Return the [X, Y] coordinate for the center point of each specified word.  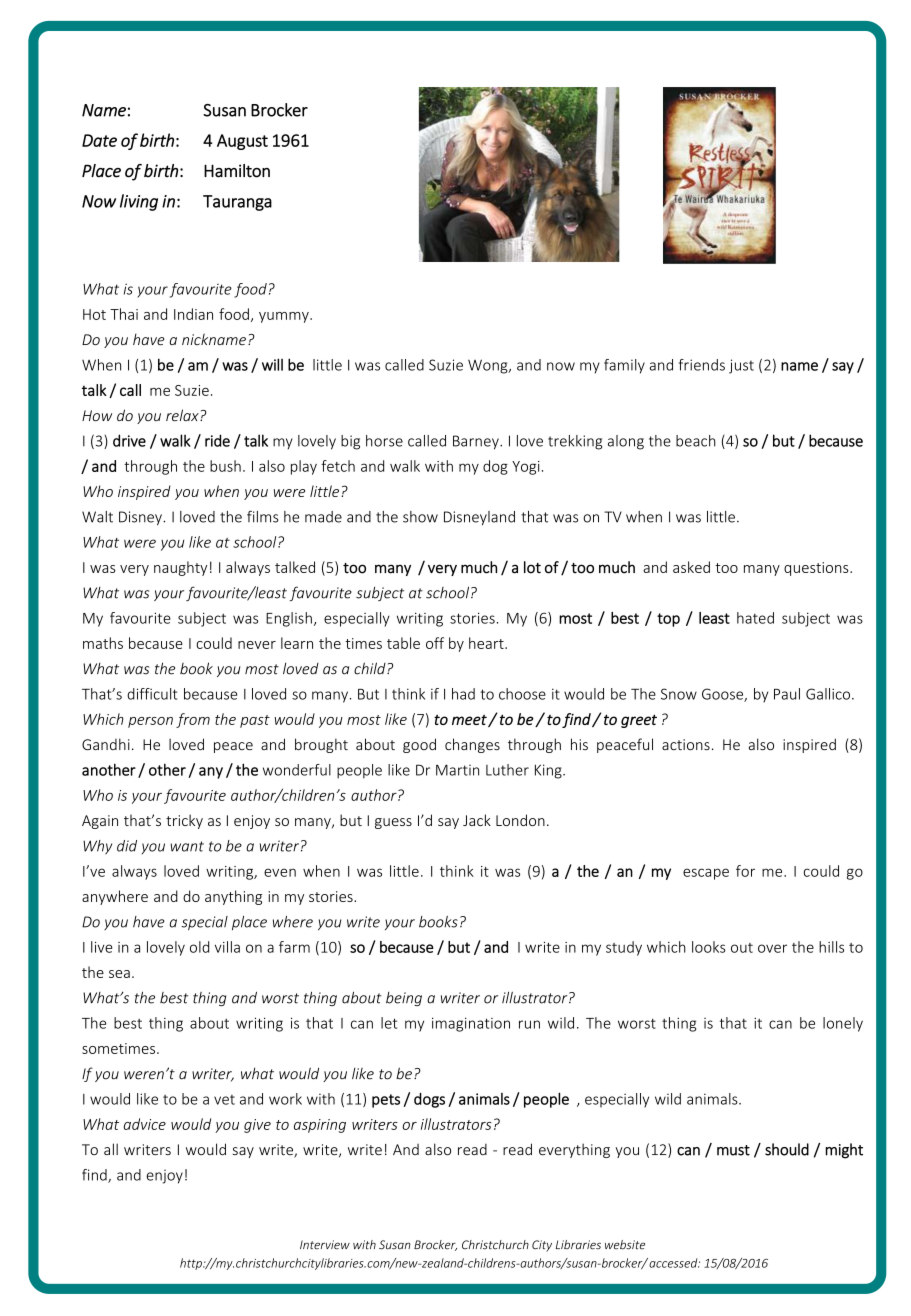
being [404, 999]
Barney [477, 442]
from [193, 720]
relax [183, 415]
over [772, 948]
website [625, 1245]
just [741, 366]
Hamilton [237, 171]
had [463, 694]
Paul [787, 694]
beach [696, 441]
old [199, 947]
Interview [325, 1245]
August [242, 142]
